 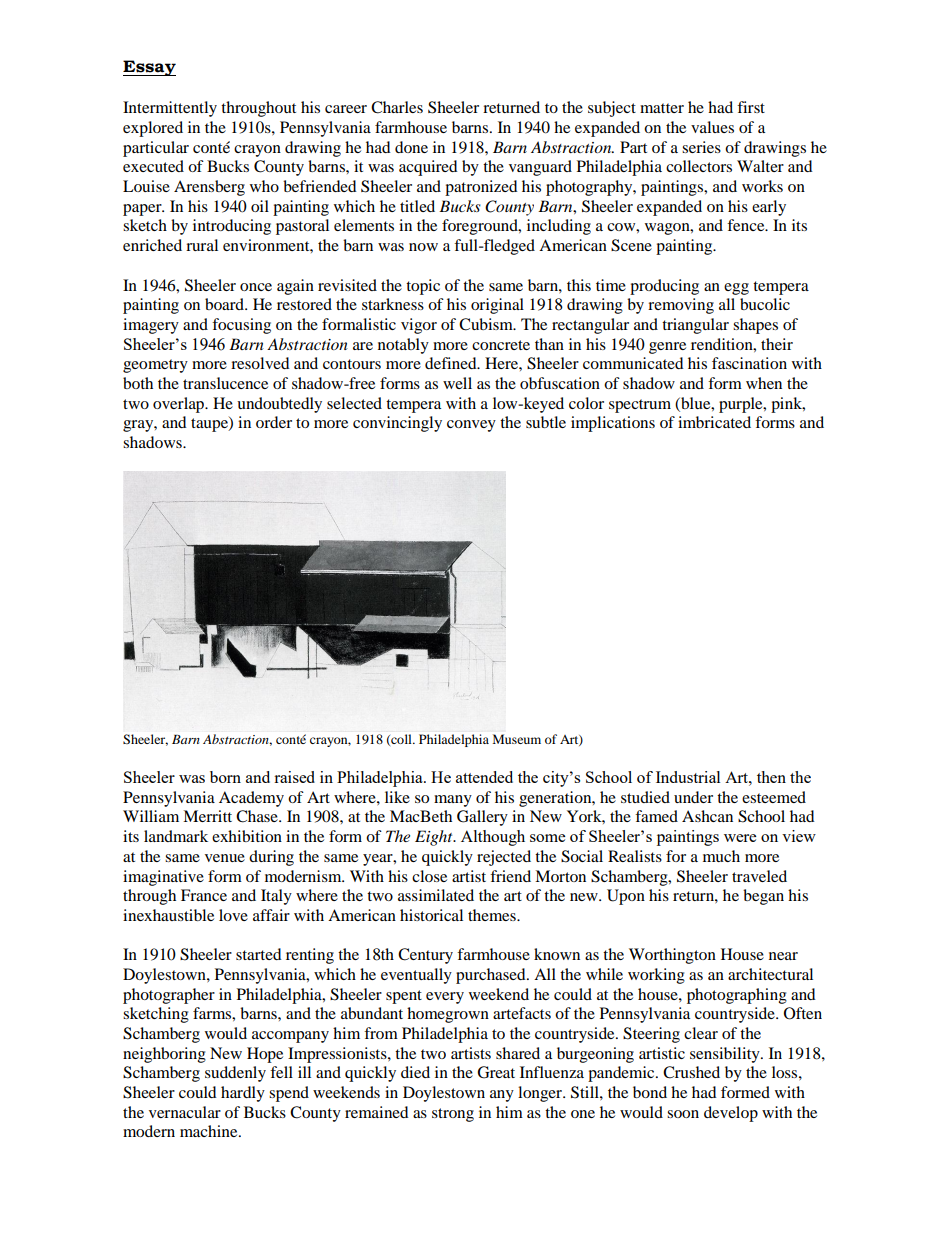 What do you see at coordinates (751, 107) in the document?
I see `first` at bounding box center [751, 107].
